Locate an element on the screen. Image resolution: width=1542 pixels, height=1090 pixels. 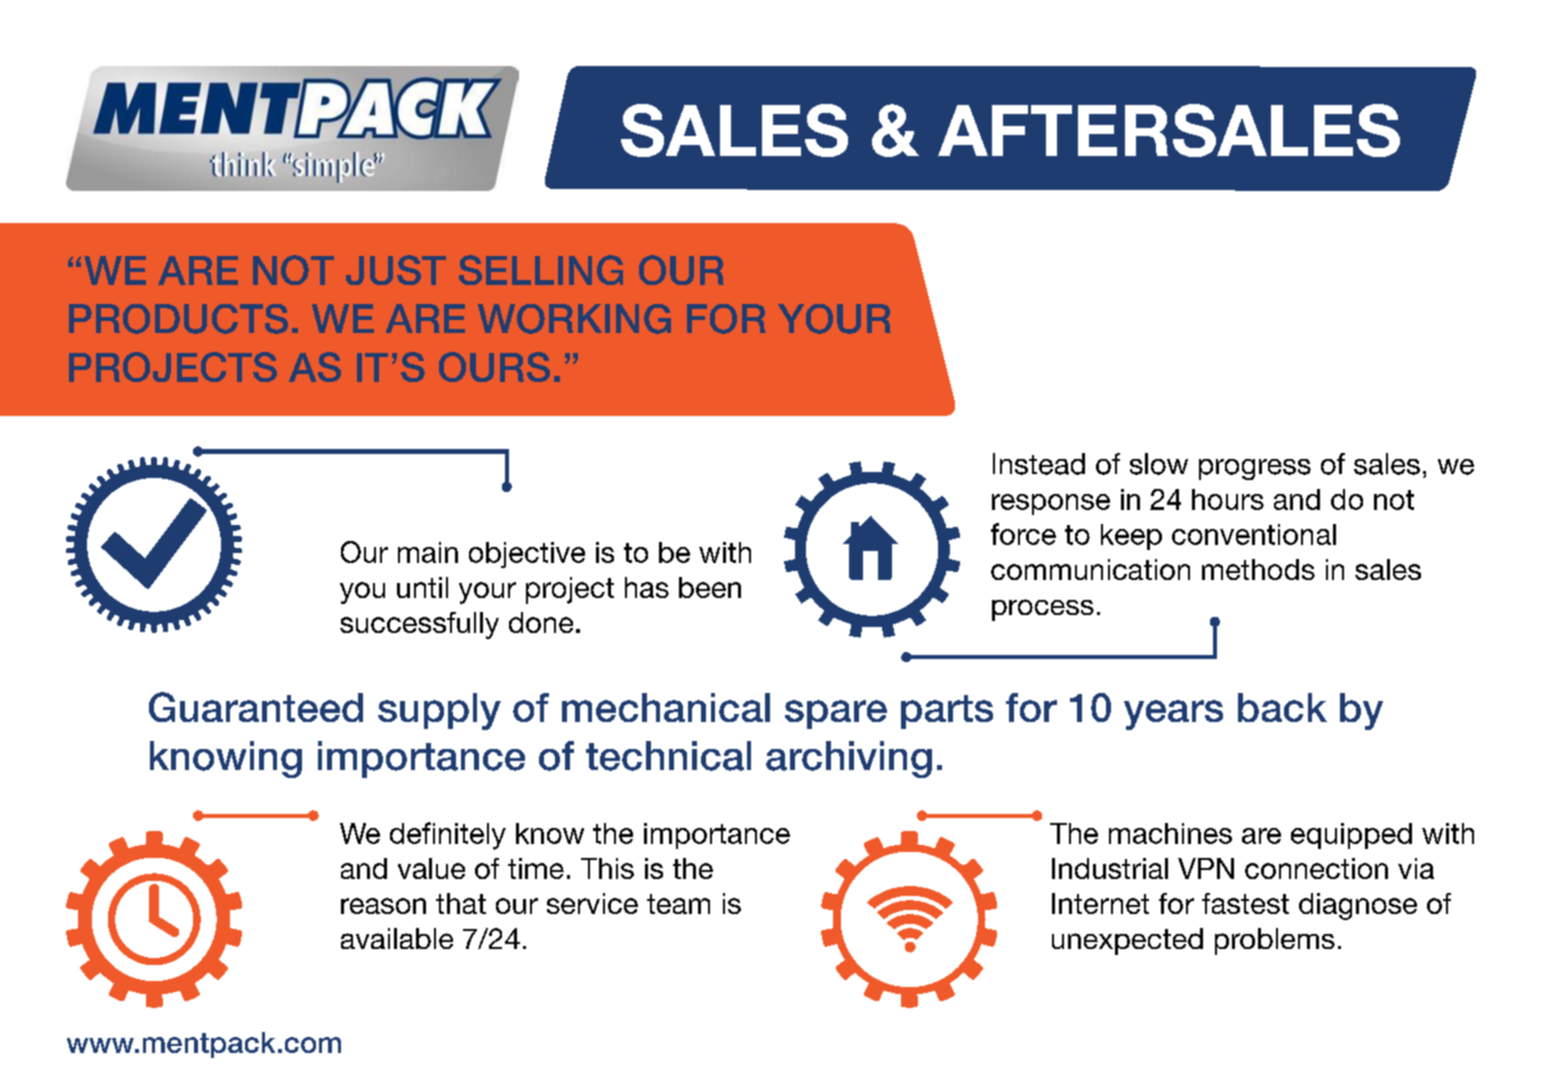
team is located at coordinates (678, 904).
